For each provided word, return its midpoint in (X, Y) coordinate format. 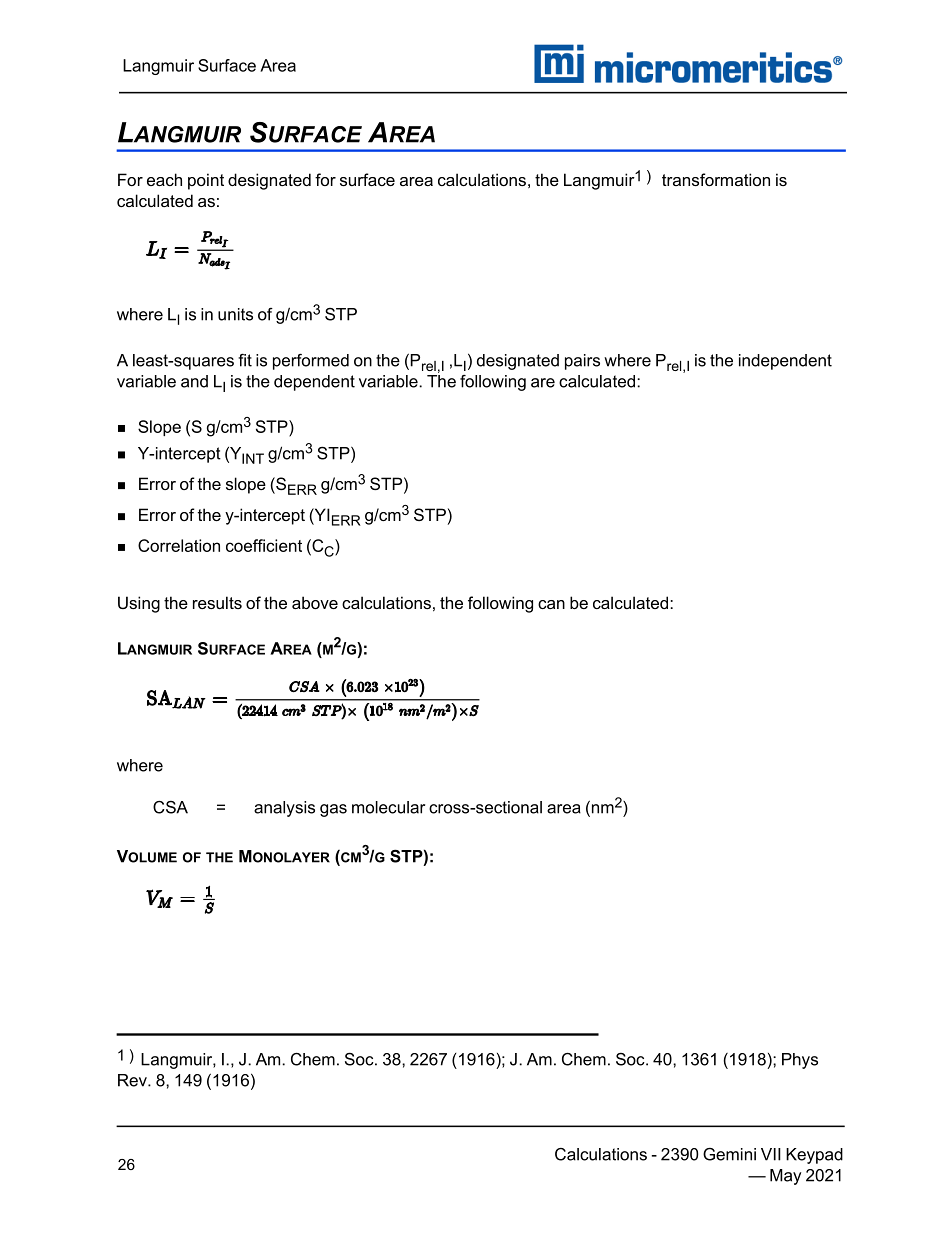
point (206, 181)
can (551, 604)
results (217, 602)
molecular (388, 807)
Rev (133, 1080)
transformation (716, 179)
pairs (582, 362)
